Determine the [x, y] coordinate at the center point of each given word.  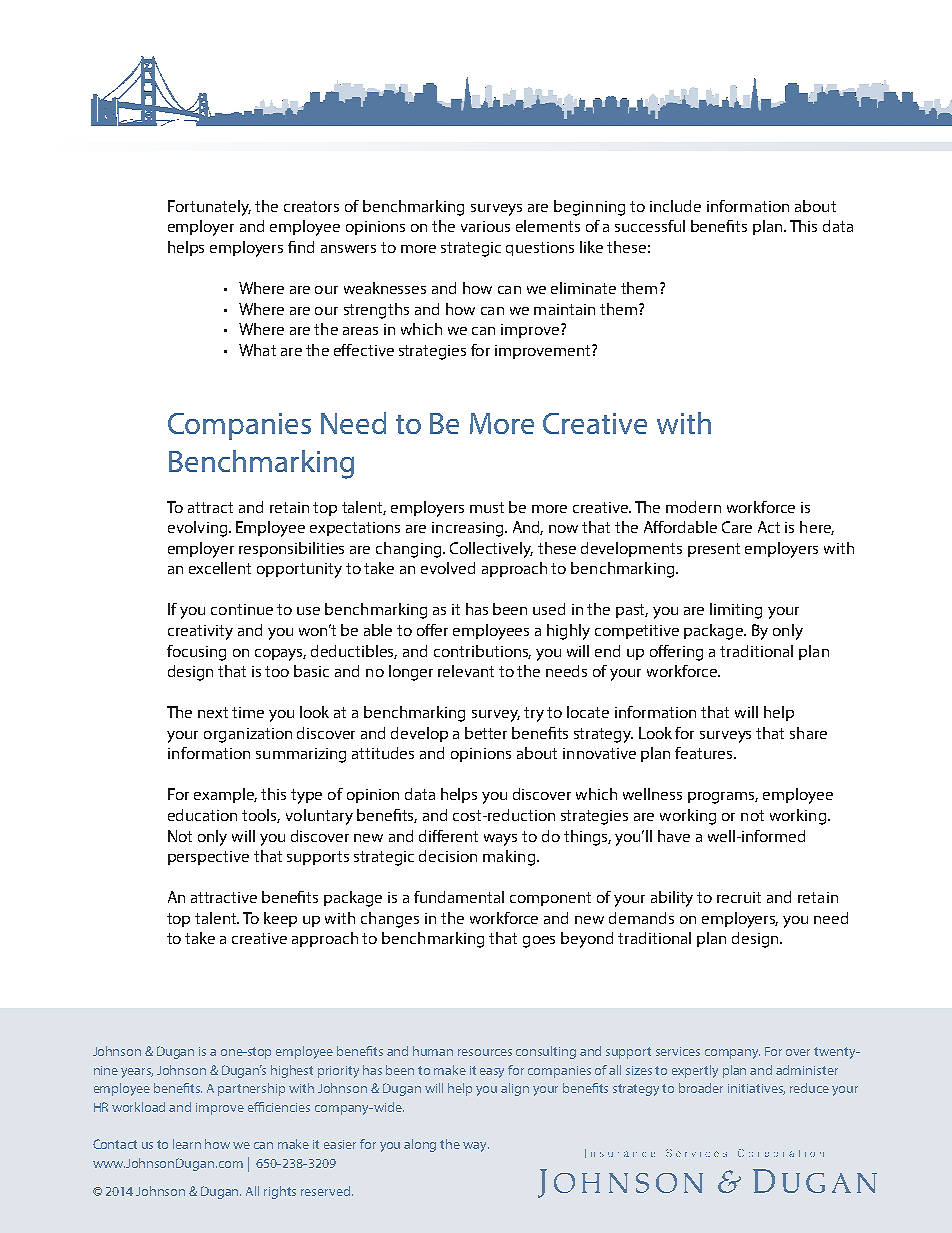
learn [187, 1144]
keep [280, 919]
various [485, 226]
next [213, 712]
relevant [466, 671]
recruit [739, 897]
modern [693, 507]
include [675, 206]
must [487, 507]
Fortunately [209, 208]
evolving [199, 529]
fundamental [459, 897]
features [705, 753]
